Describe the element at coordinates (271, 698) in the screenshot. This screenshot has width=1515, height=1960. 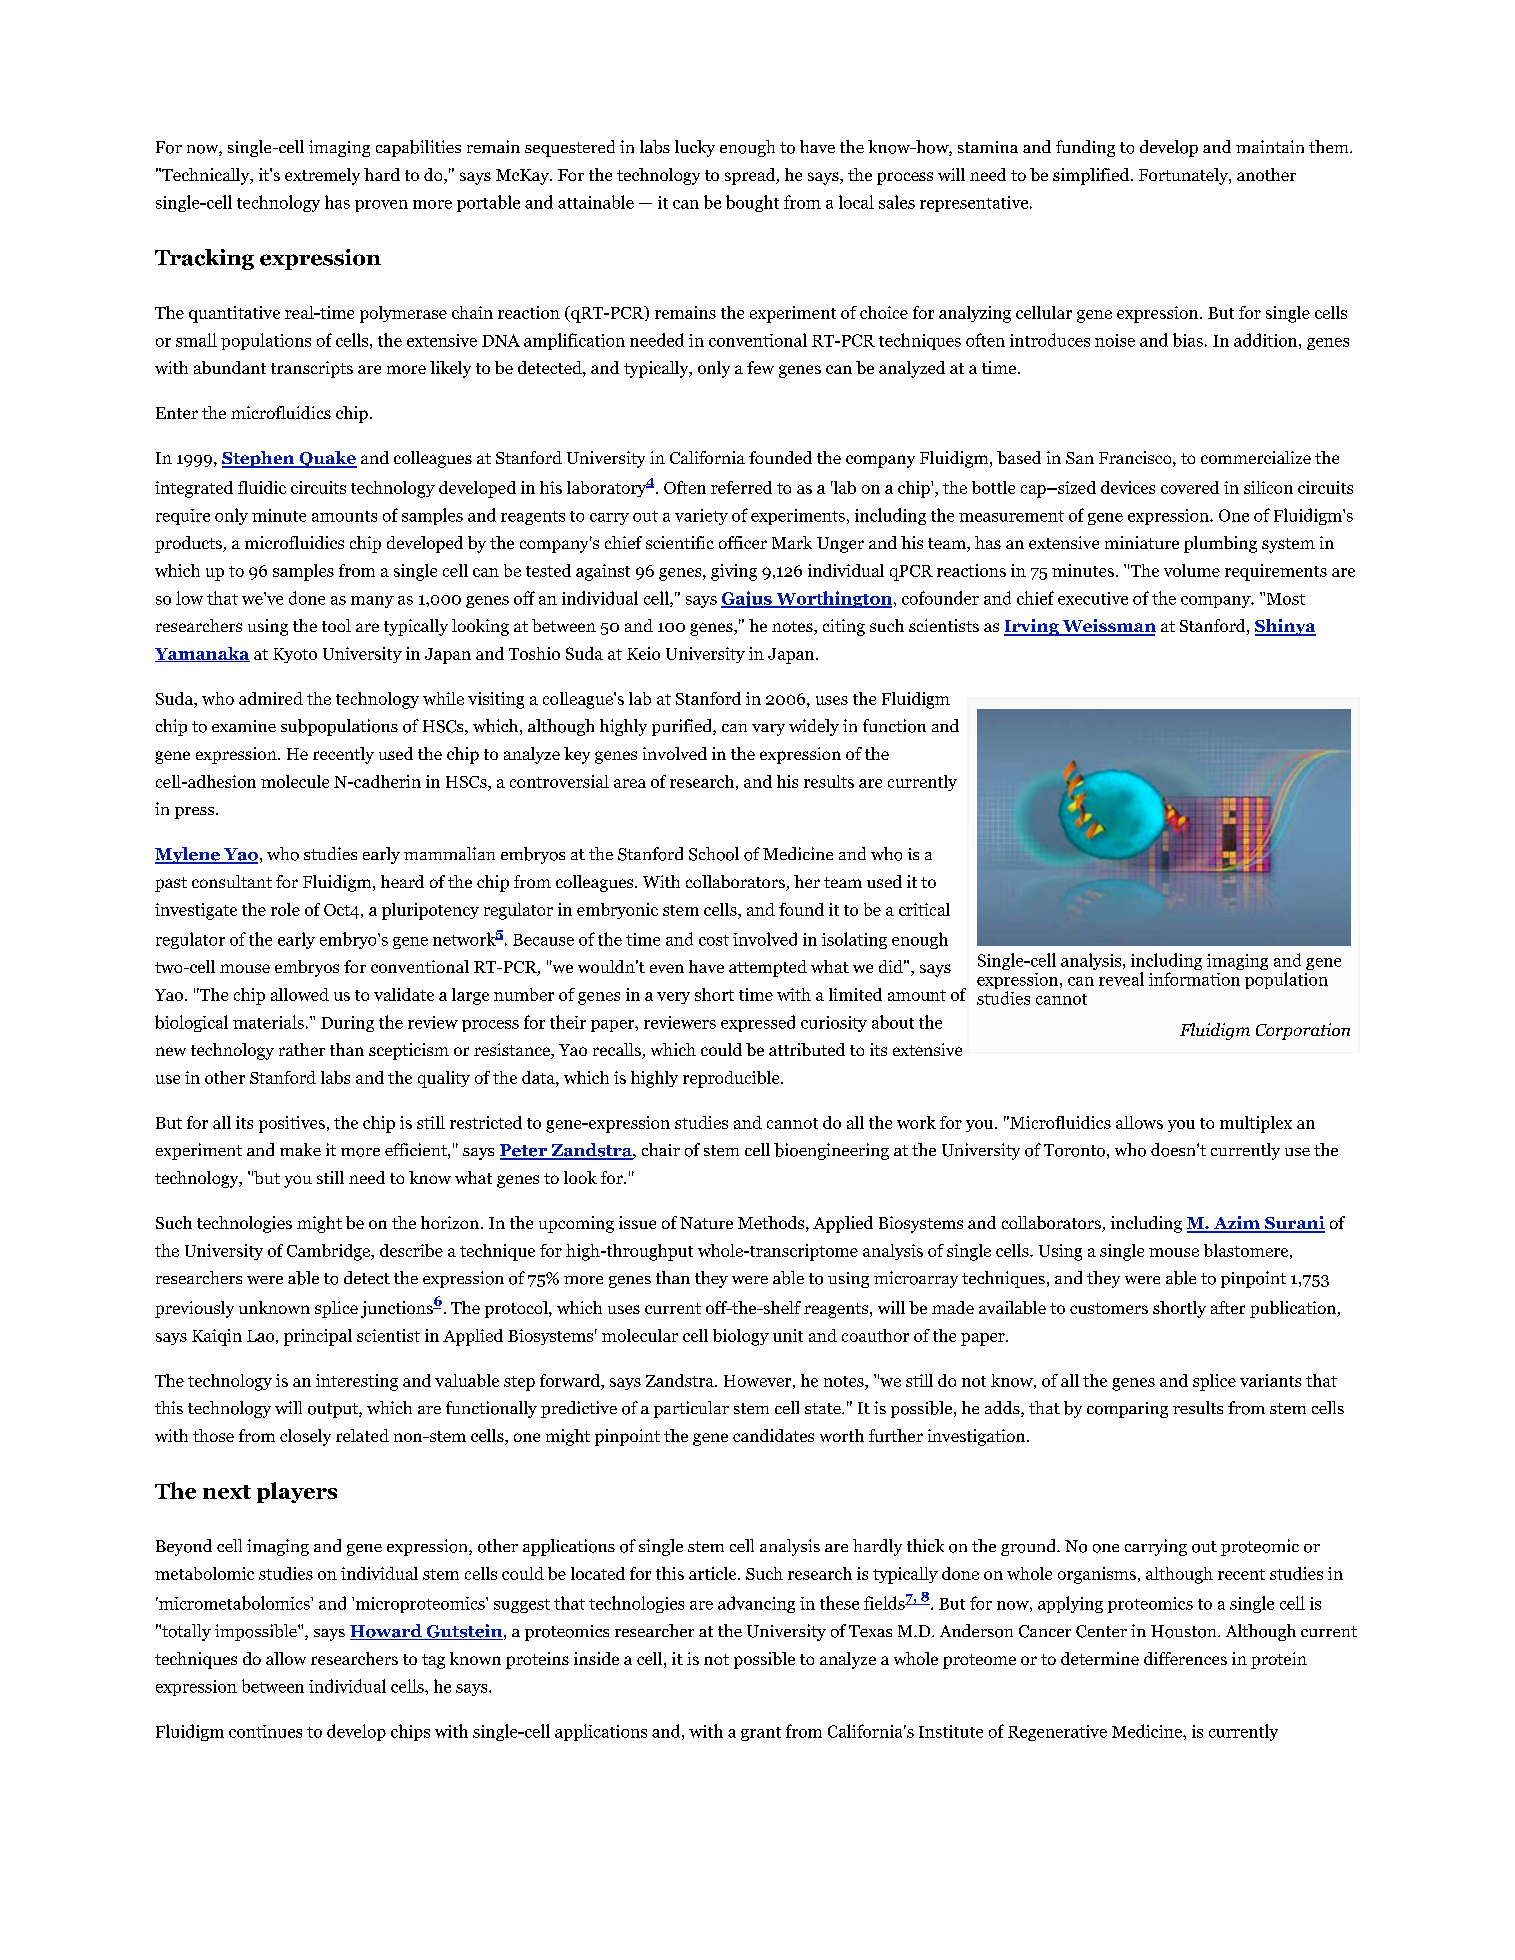
I see `admired` at that location.
